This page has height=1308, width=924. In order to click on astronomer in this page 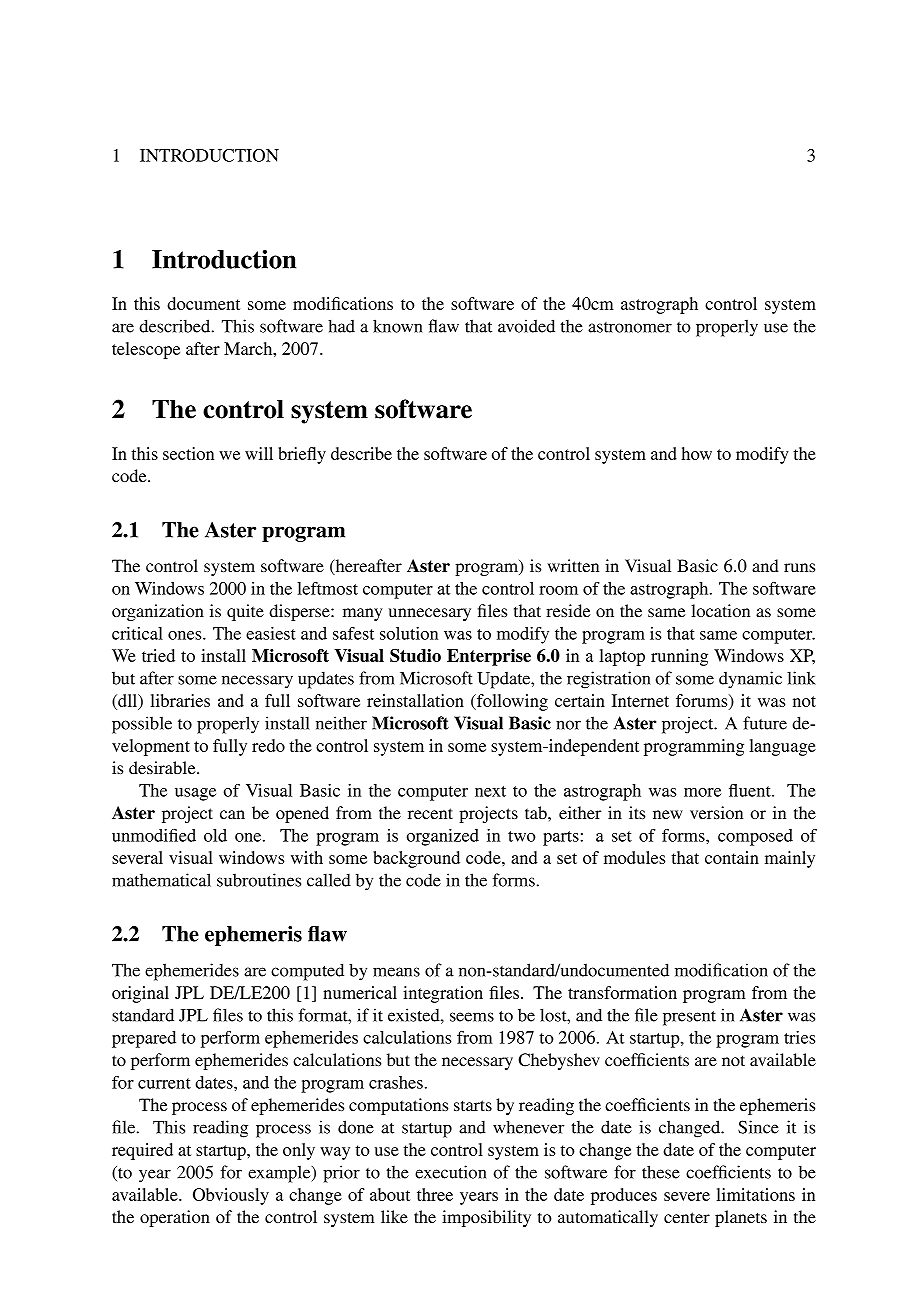, I will do `click(630, 327)`.
